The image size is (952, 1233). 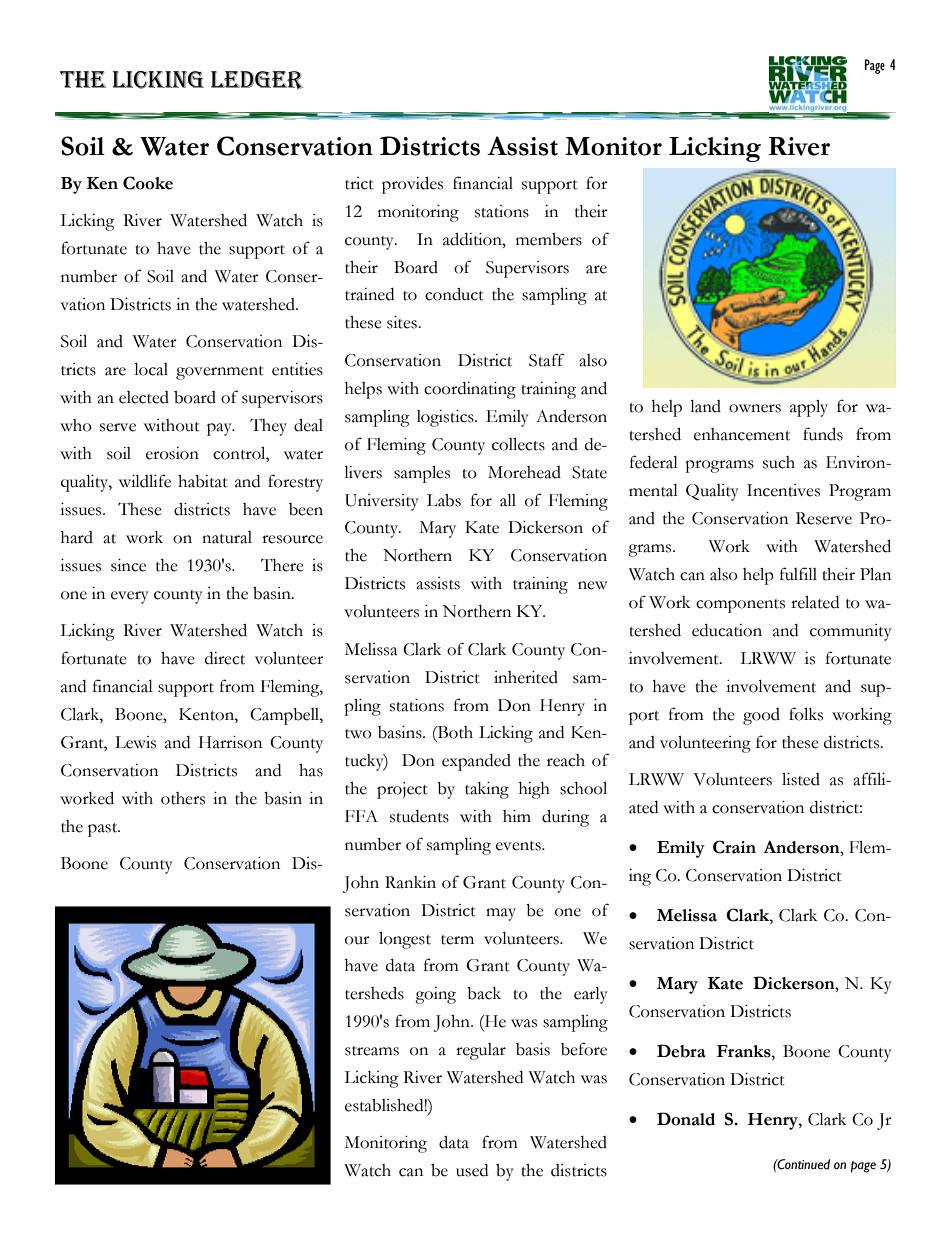 What do you see at coordinates (454, 294) in the screenshot?
I see `conduct` at bounding box center [454, 294].
